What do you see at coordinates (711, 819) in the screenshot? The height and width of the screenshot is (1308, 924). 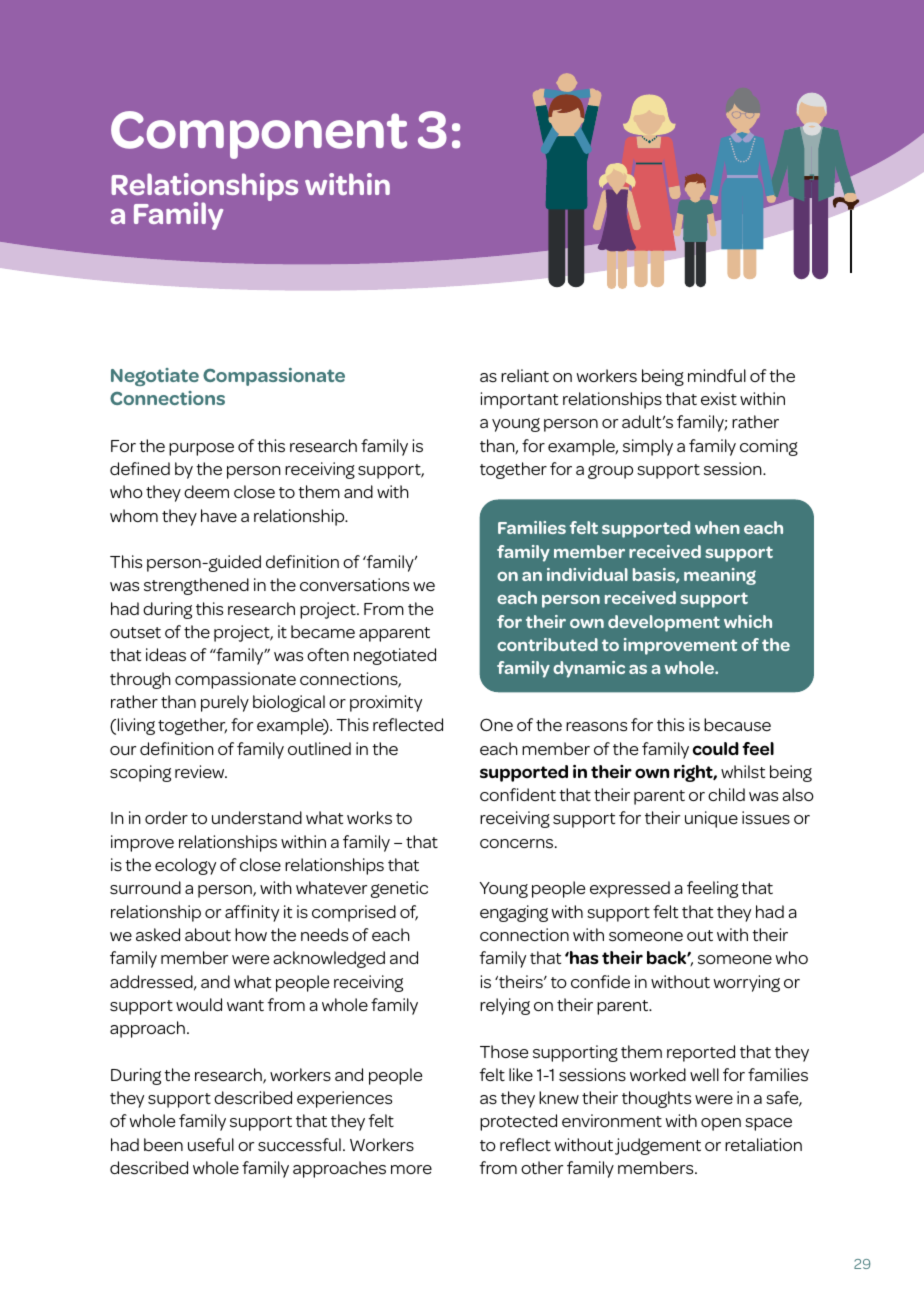 I see `unique` at bounding box center [711, 819].
